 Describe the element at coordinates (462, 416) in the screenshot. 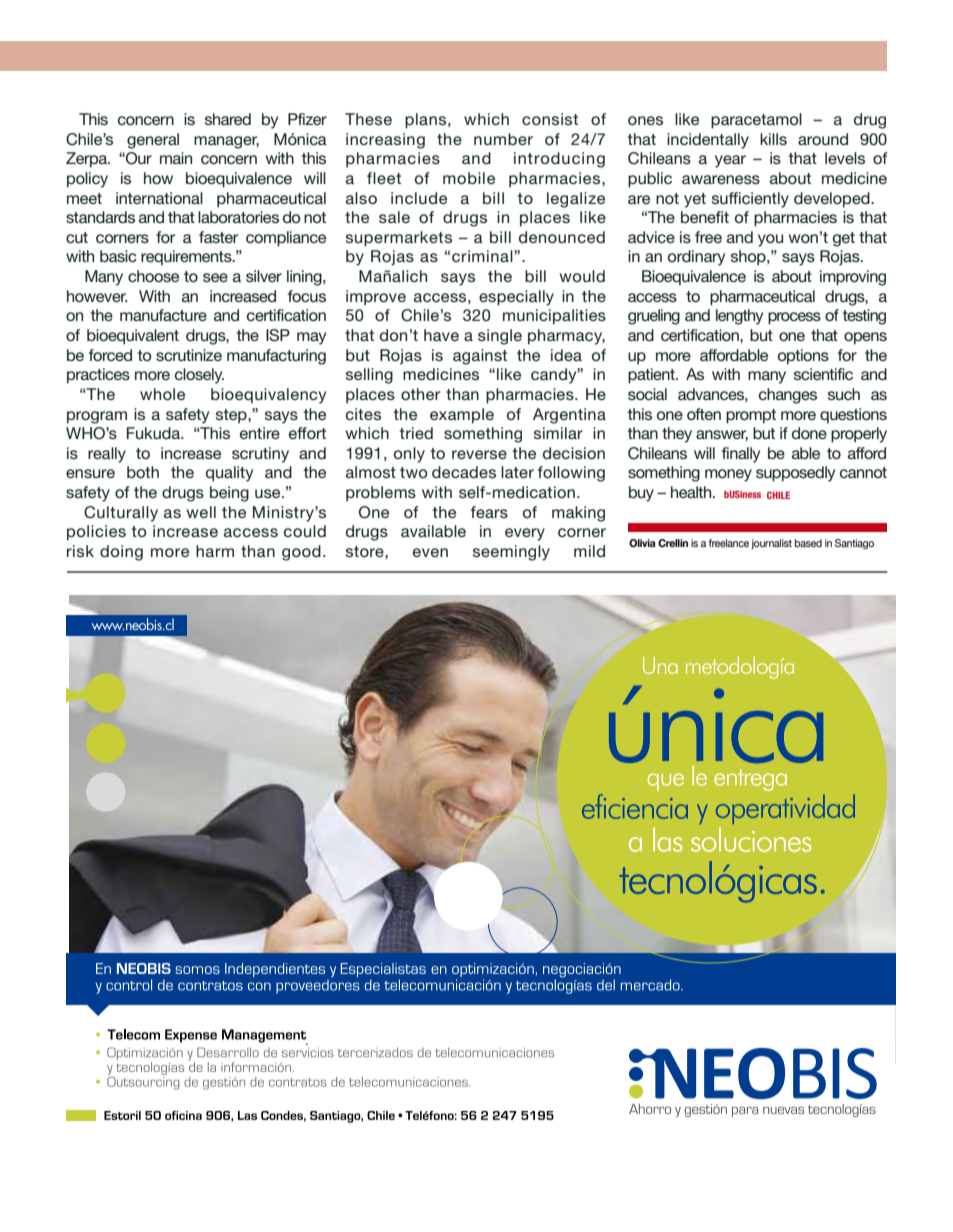

I see `example` at that location.
